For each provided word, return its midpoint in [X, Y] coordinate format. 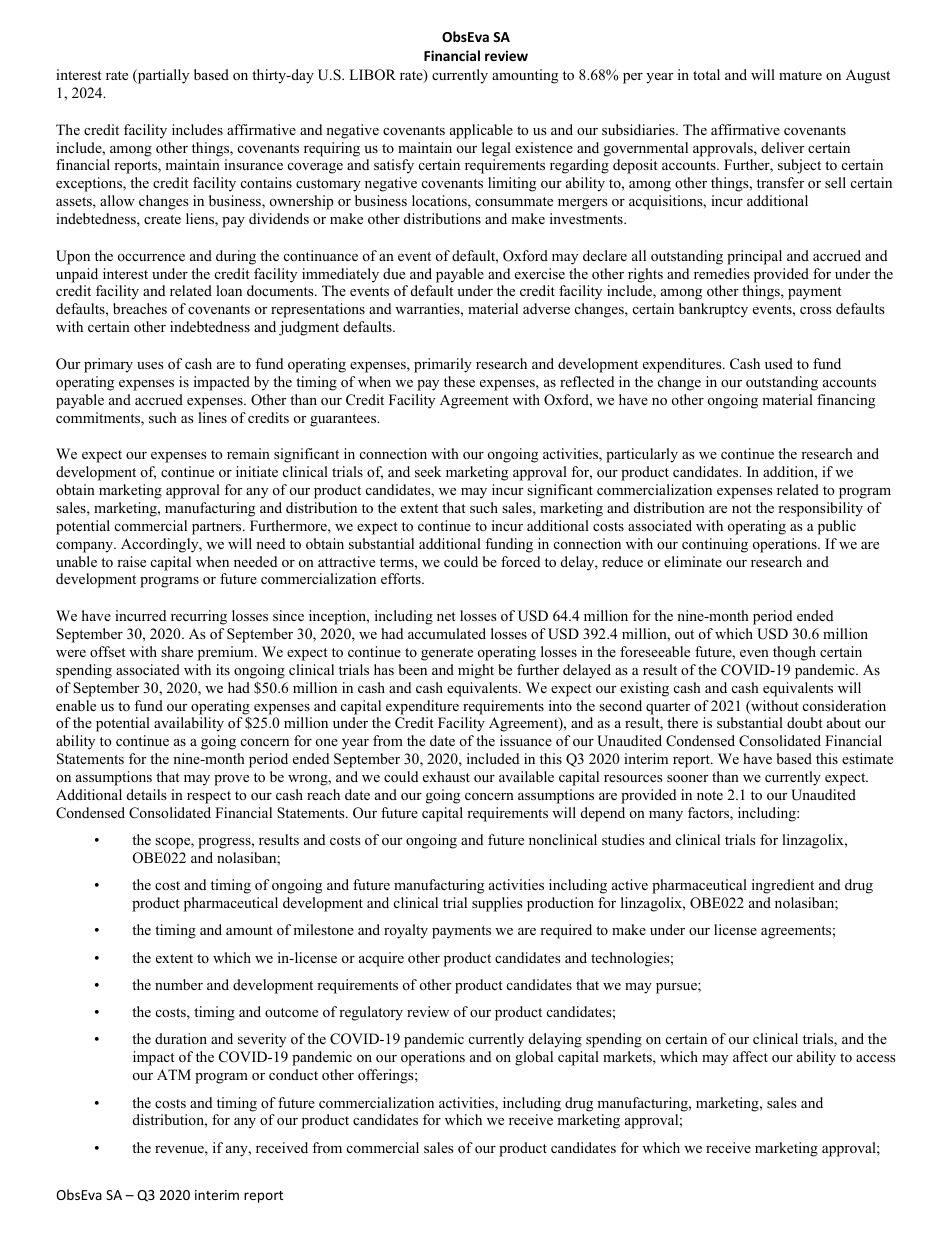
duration [181, 1038]
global [534, 1058]
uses [150, 365]
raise [131, 561]
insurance [253, 164]
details [147, 794]
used [779, 363]
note [710, 795]
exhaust [446, 776]
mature [800, 75]
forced [520, 561]
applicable [481, 131]
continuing [715, 545]
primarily [443, 365]
